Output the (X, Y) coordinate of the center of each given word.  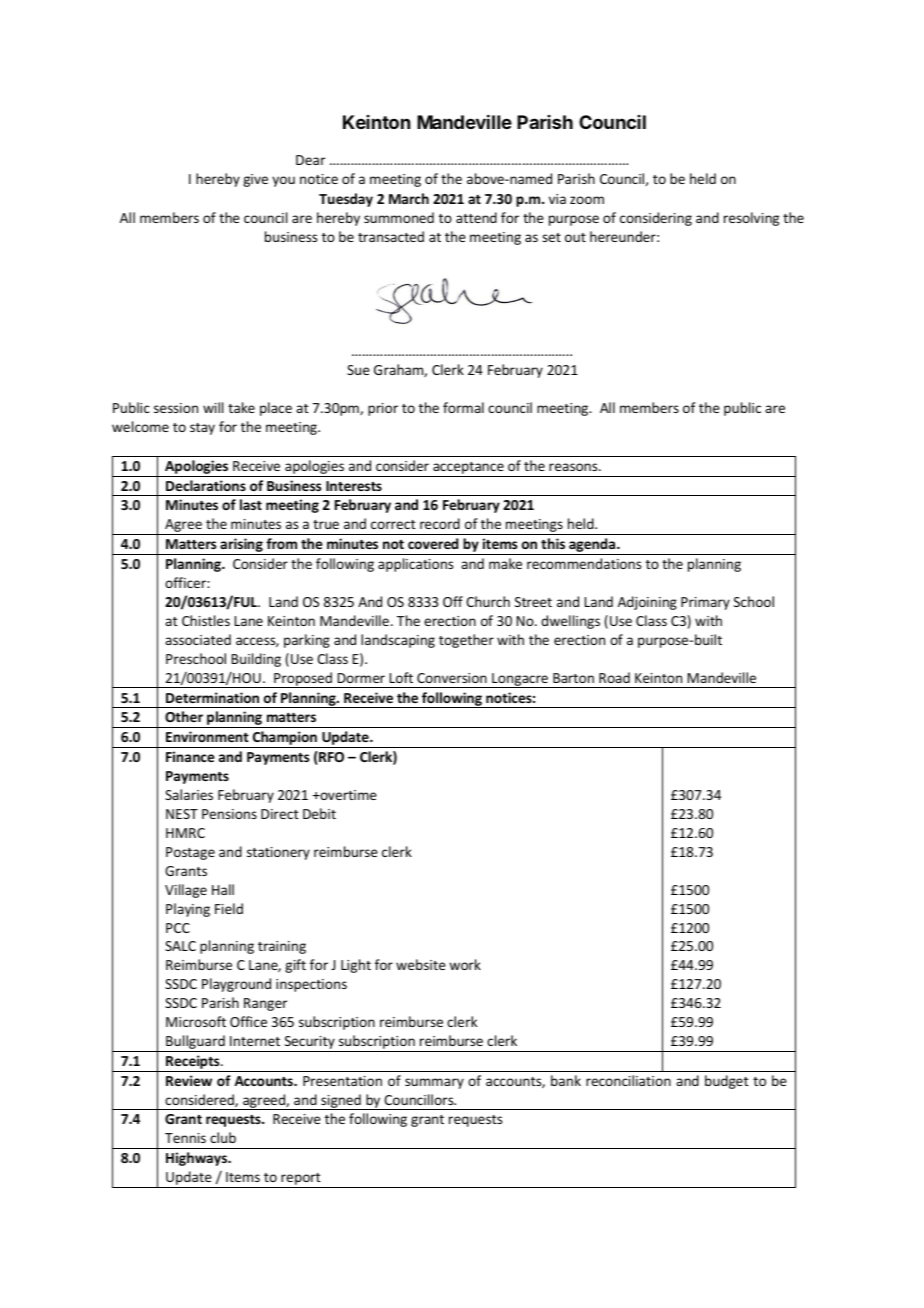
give (255, 180)
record (440, 523)
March (409, 198)
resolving (751, 219)
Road (614, 677)
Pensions (229, 814)
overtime (347, 795)
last (251, 504)
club (223, 1137)
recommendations (584, 563)
